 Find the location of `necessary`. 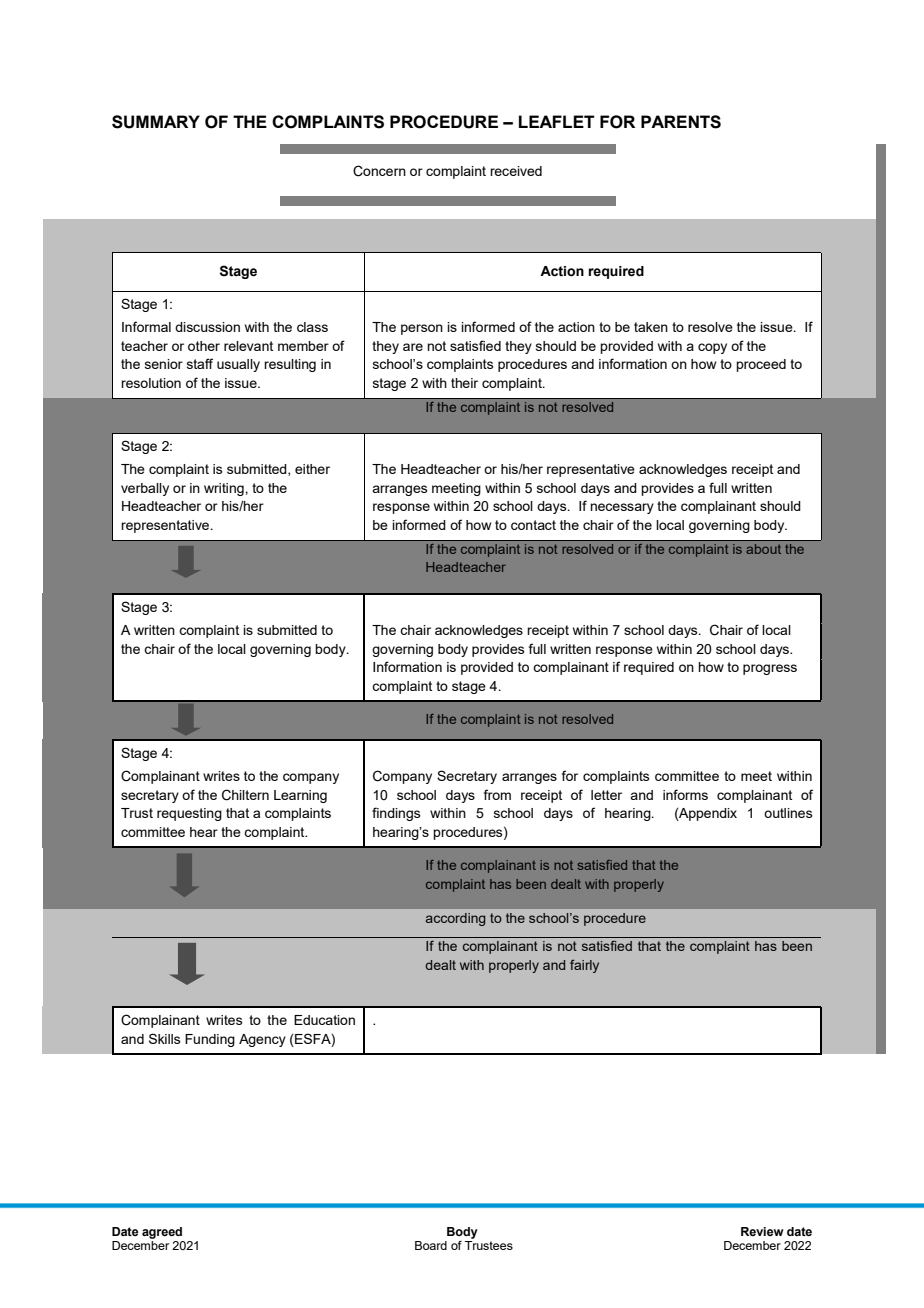

necessary is located at coordinates (622, 508).
